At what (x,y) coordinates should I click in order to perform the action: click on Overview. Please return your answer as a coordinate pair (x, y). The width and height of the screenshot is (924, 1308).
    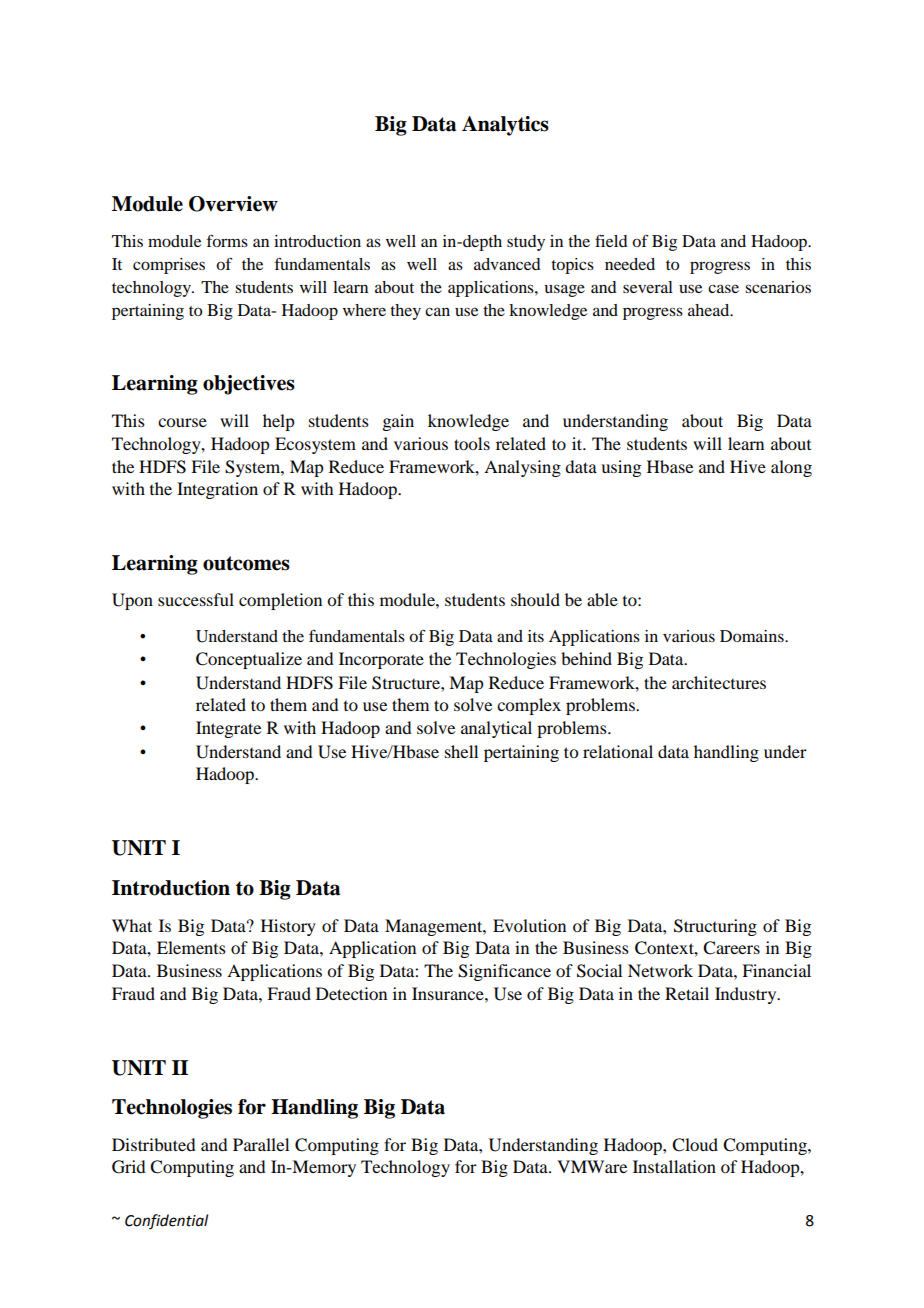
    Looking at the image, I should click on (233, 204).
